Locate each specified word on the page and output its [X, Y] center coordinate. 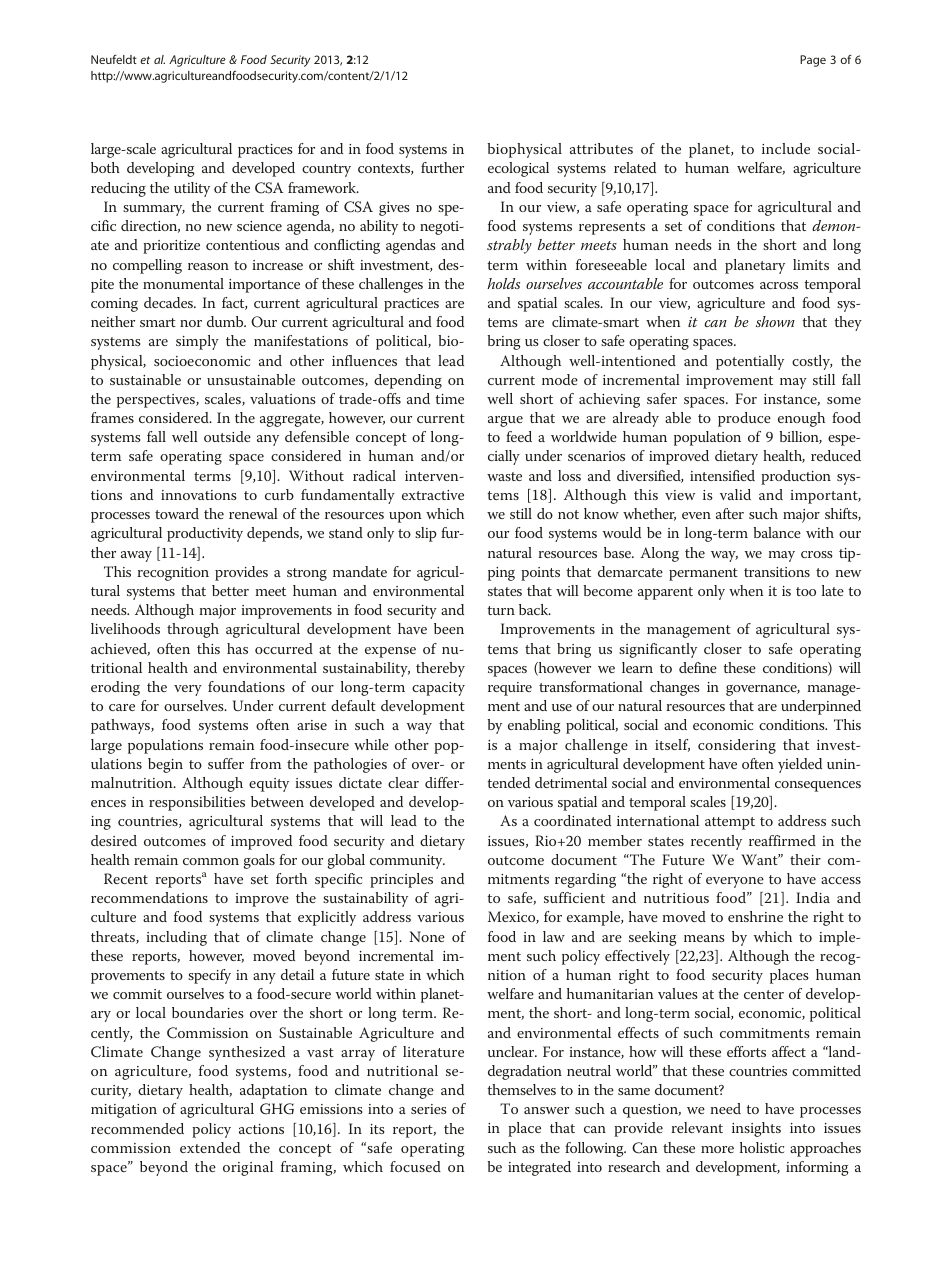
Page [813, 61]
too [806, 591]
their [805, 859]
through [193, 630]
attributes [601, 148]
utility [192, 189]
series [429, 1109]
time [449, 399]
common [211, 861]
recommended [137, 1128]
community [407, 862]
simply [197, 342]
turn [501, 610]
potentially [750, 362]
